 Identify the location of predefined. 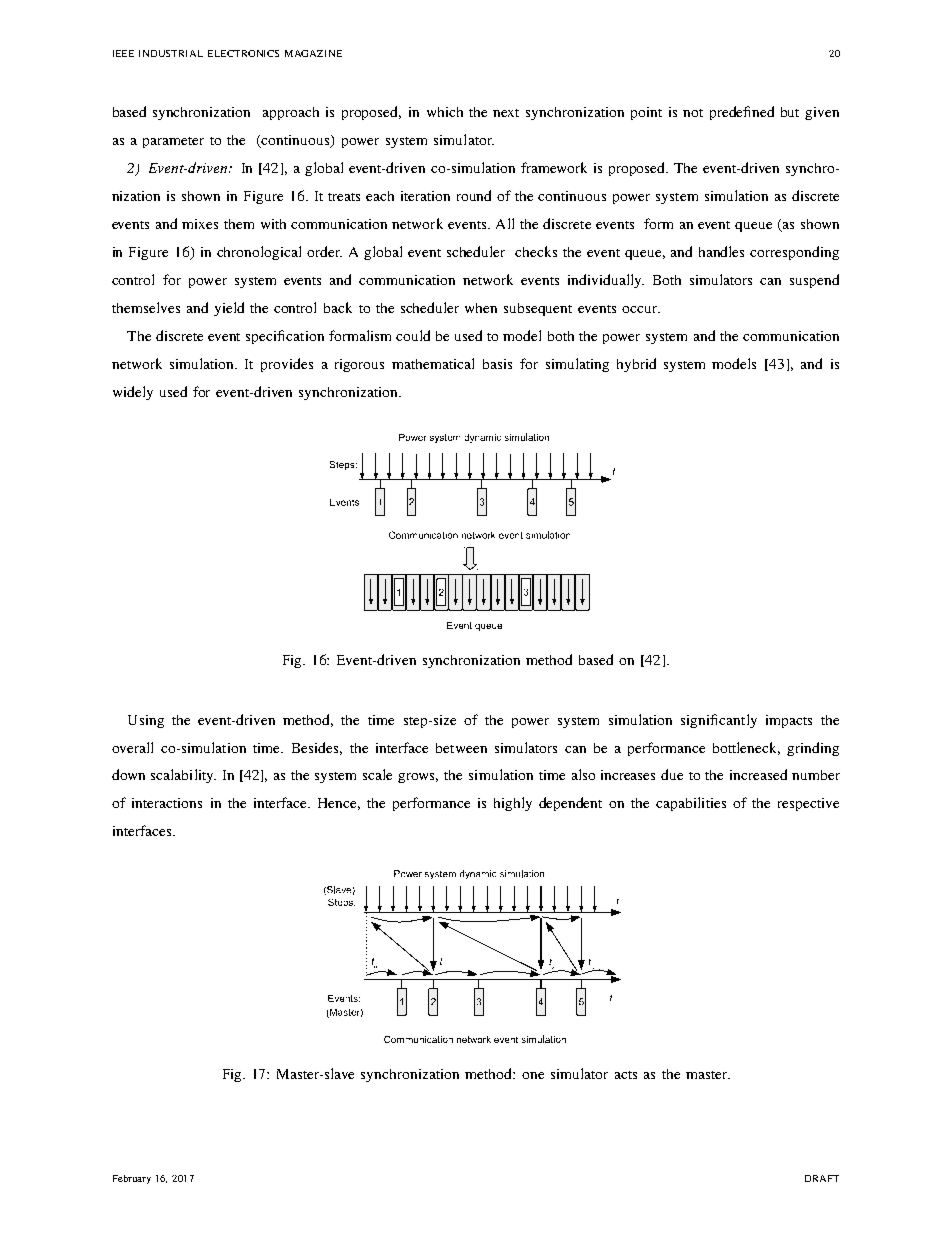
(742, 113).
